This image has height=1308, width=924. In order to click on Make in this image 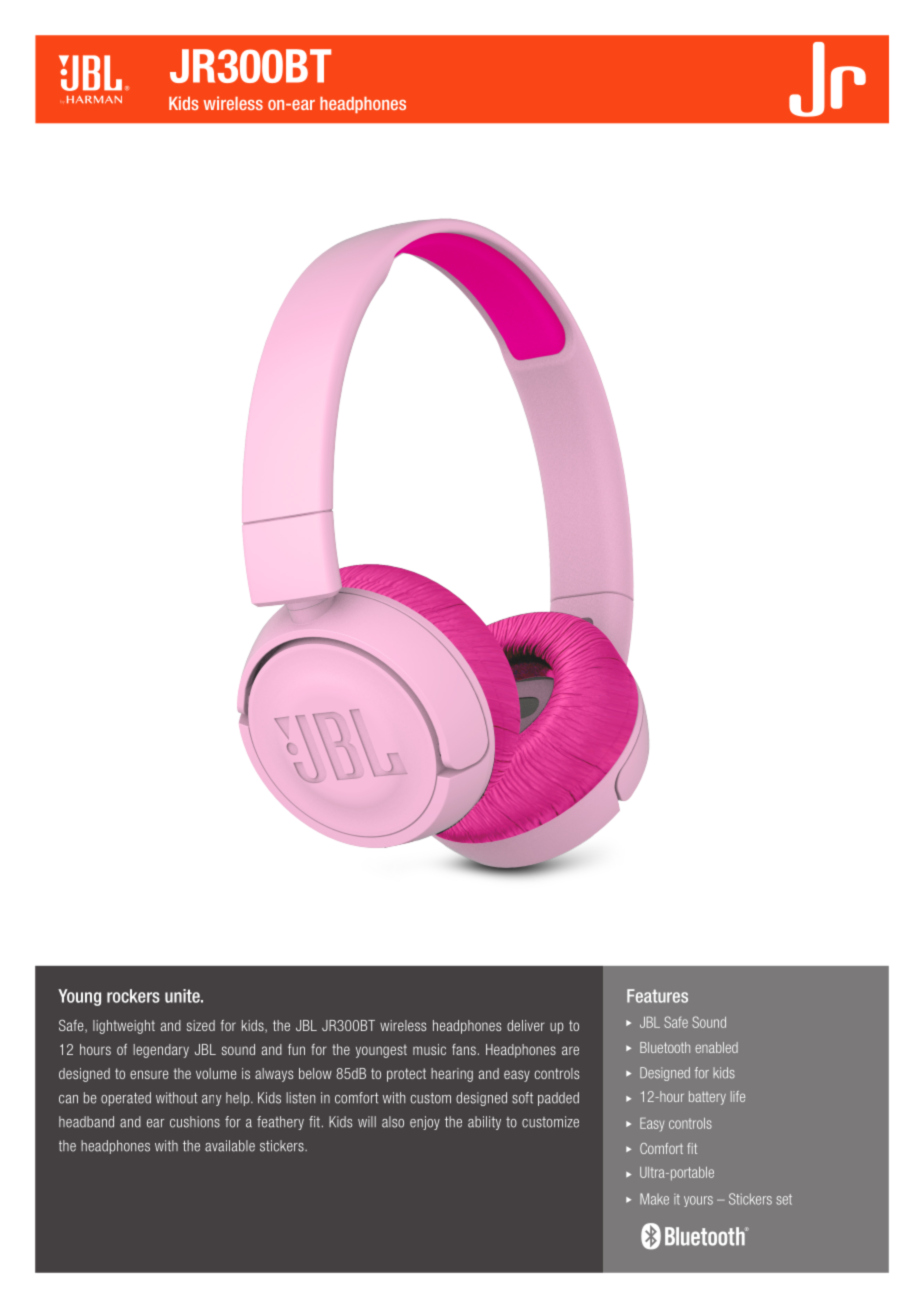, I will do `click(654, 1199)`.
